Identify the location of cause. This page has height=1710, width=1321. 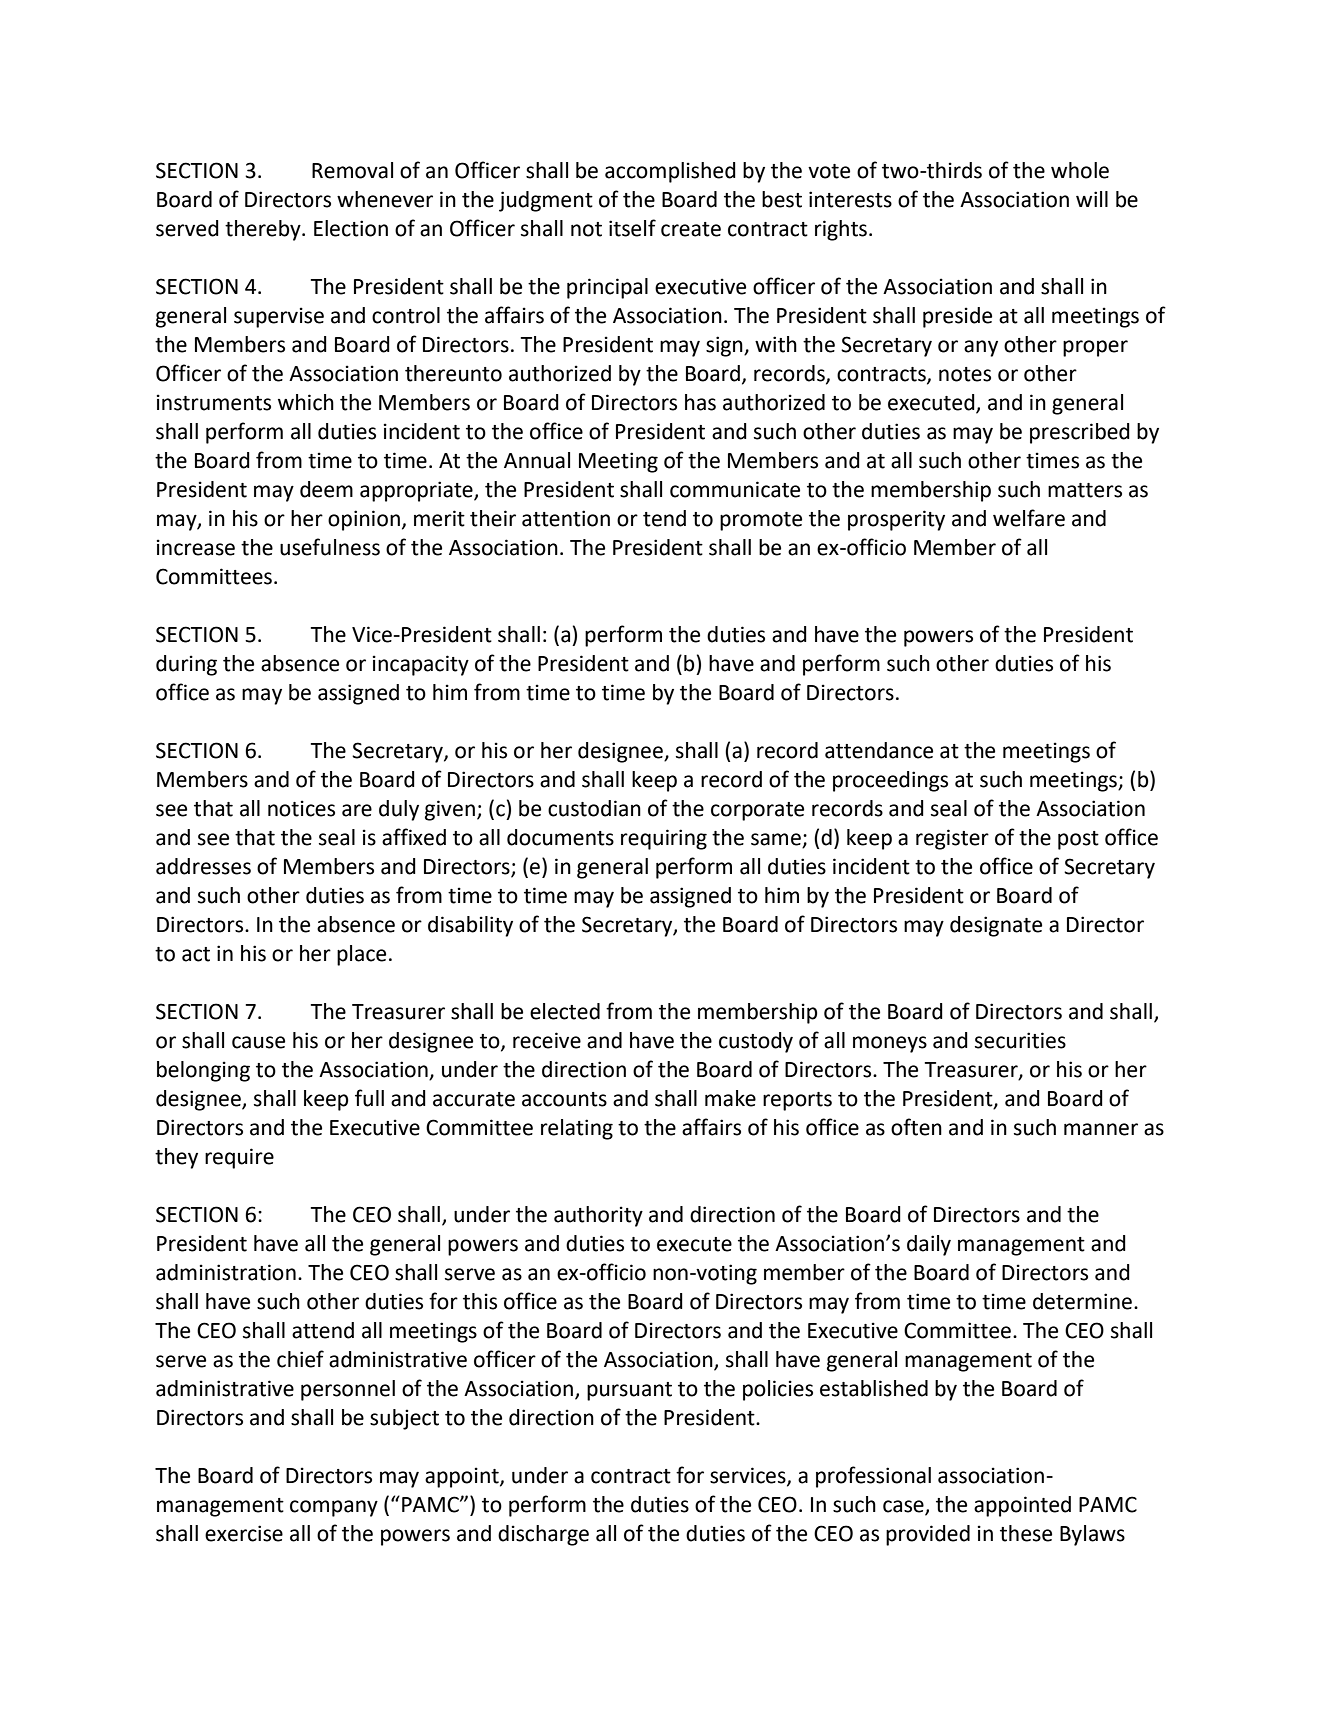
(258, 1042).
